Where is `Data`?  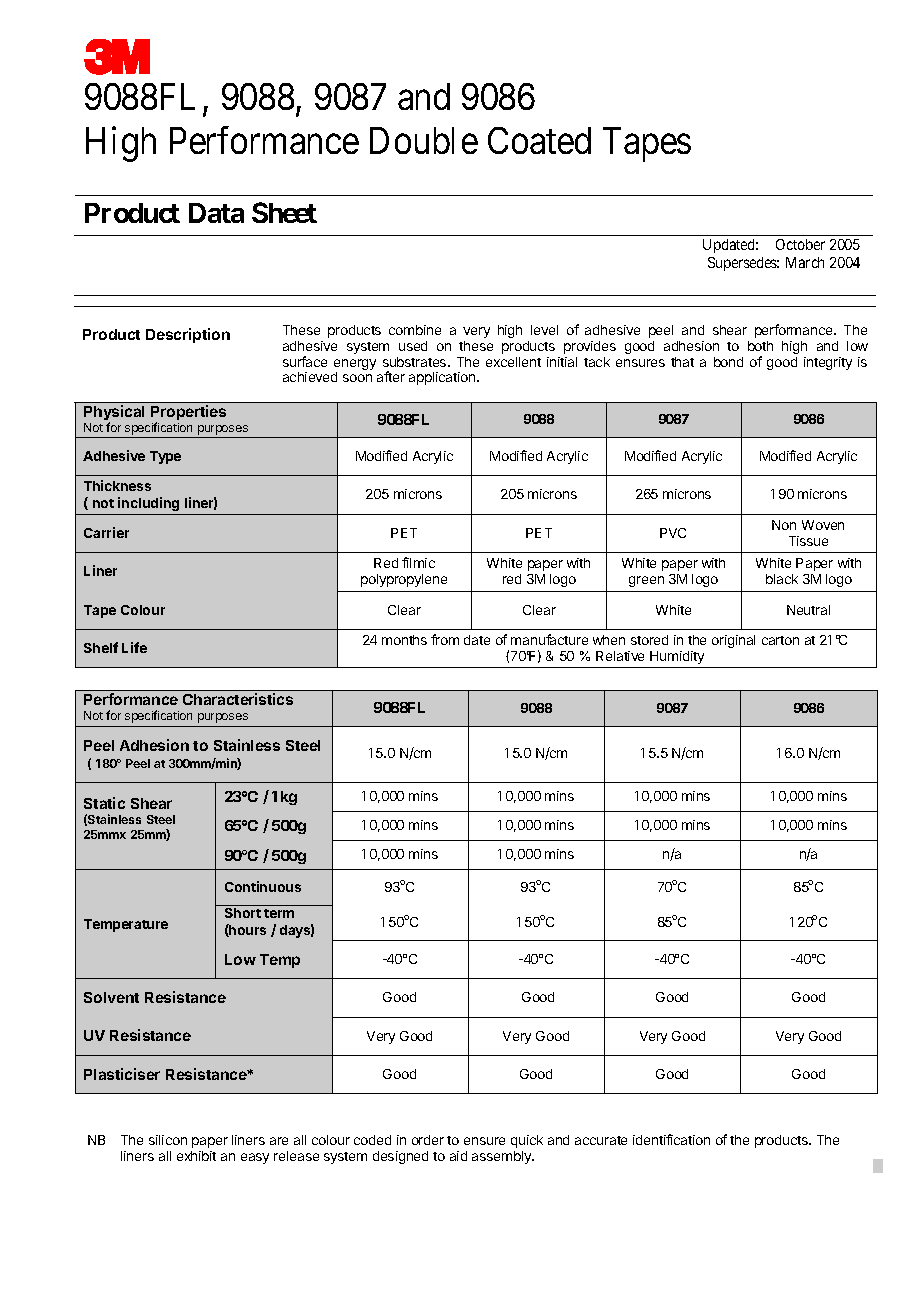 Data is located at coordinates (216, 213).
